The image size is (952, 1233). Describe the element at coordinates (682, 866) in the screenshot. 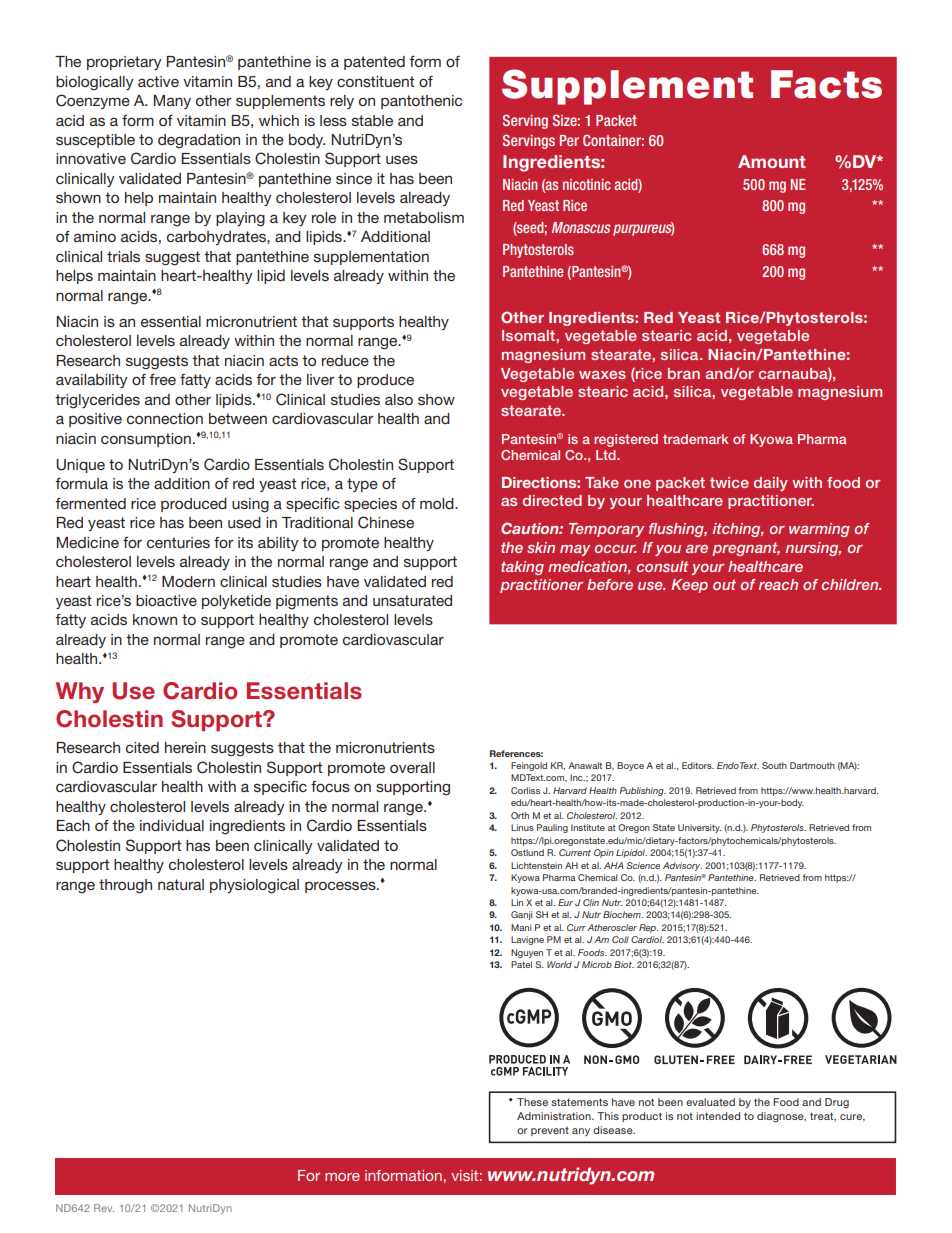

I see `Advisory` at that location.
